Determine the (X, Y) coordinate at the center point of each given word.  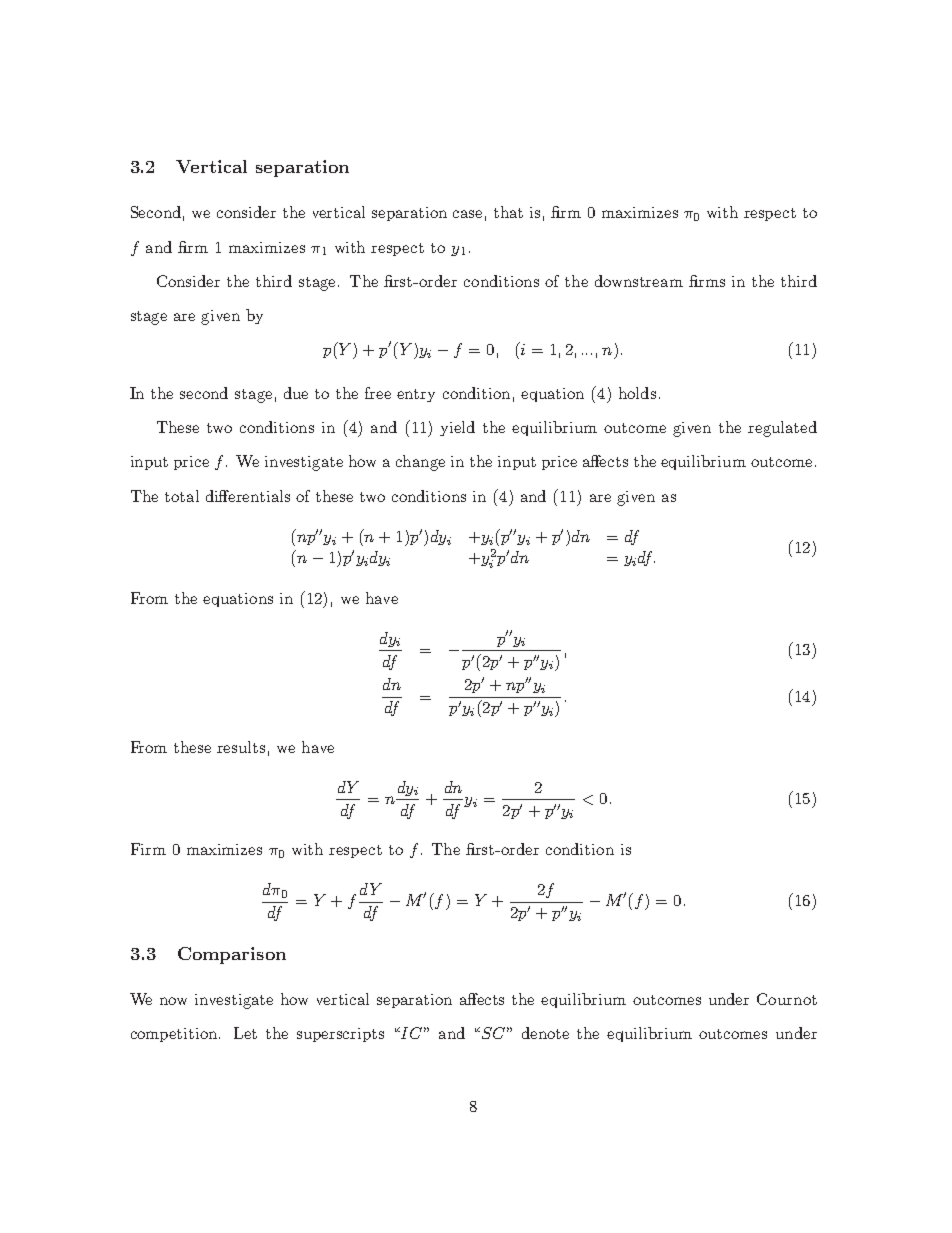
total (182, 496)
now (173, 1001)
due (296, 393)
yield (457, 428)
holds (637, 393)
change (420, 463)
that (508, 212)
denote (545, 1033)
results (241, 747)
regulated (782, 429)
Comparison (232, 955)
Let (245, 1033)
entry (416, 395)
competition (175, 1035)
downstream (639, 281)
